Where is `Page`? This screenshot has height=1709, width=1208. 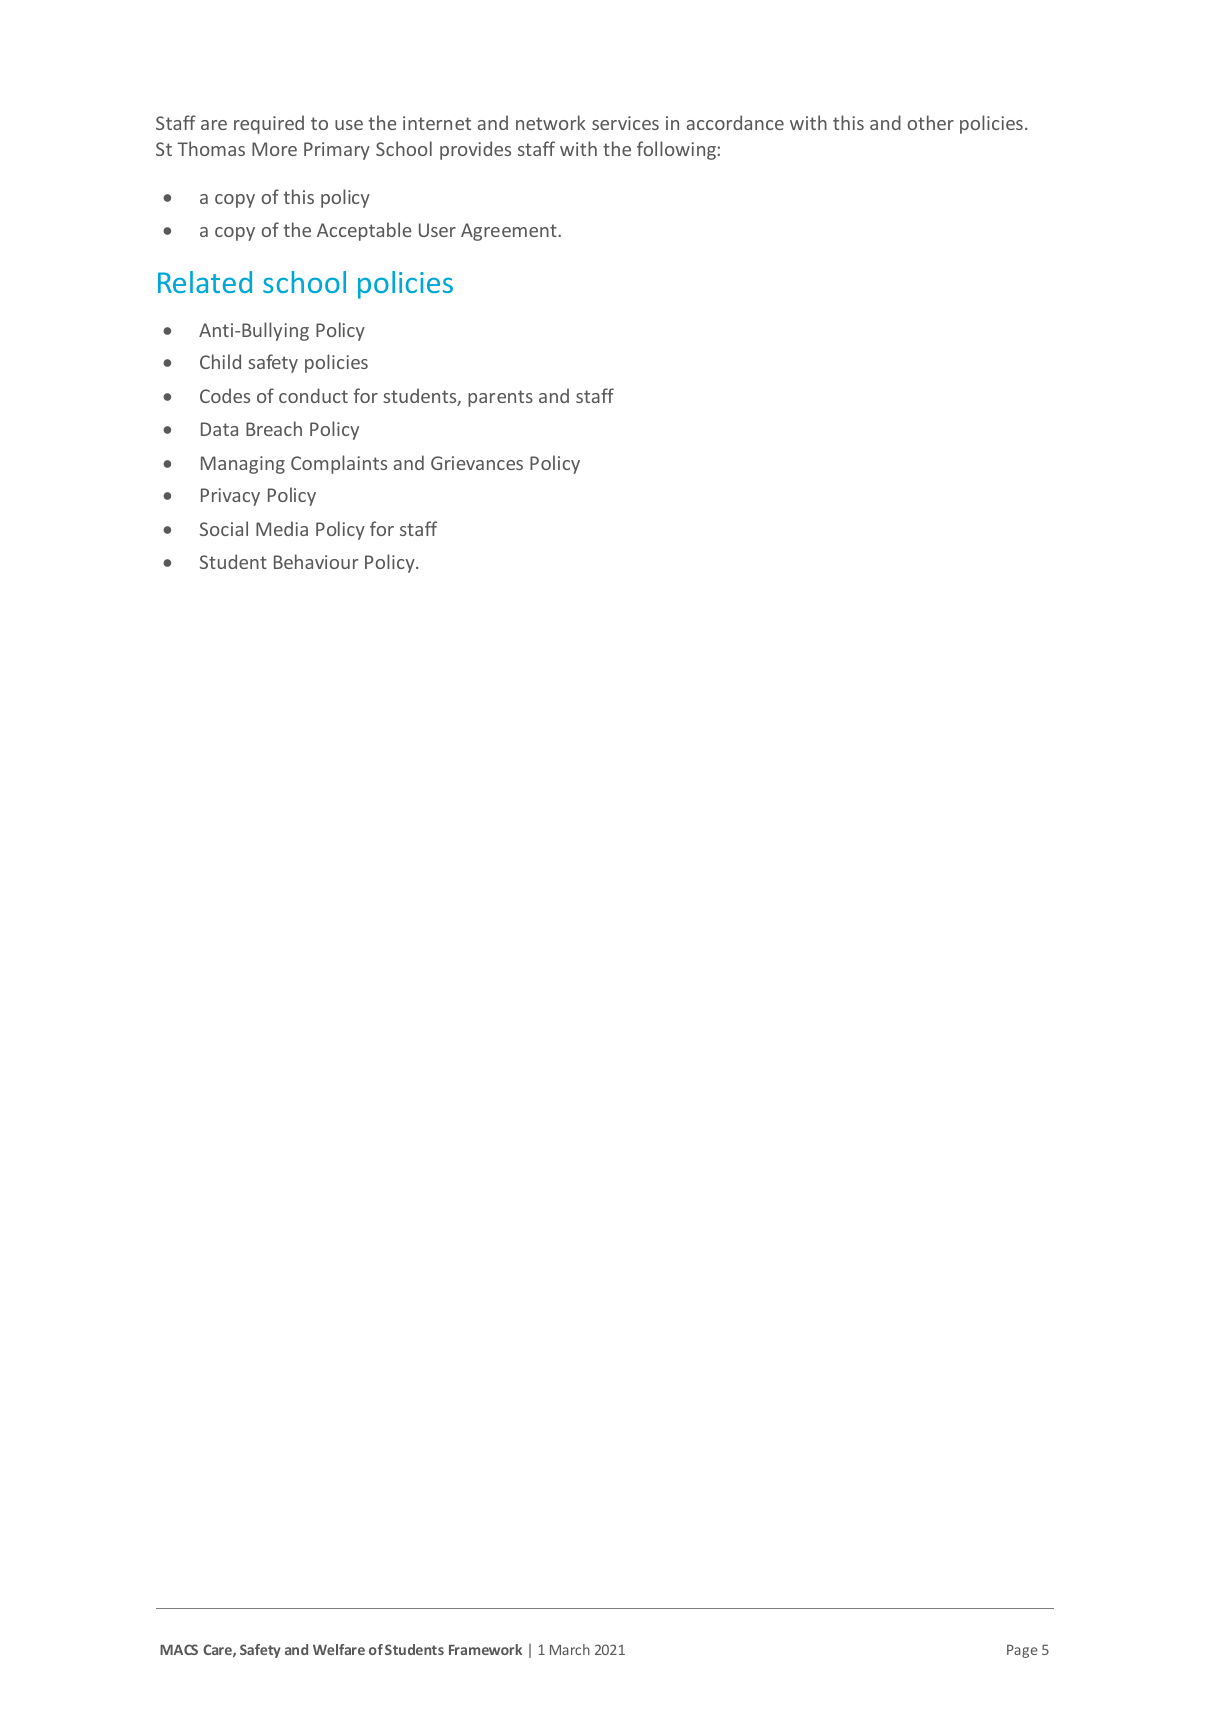 Page is located at coordinates (1022, 1651).
